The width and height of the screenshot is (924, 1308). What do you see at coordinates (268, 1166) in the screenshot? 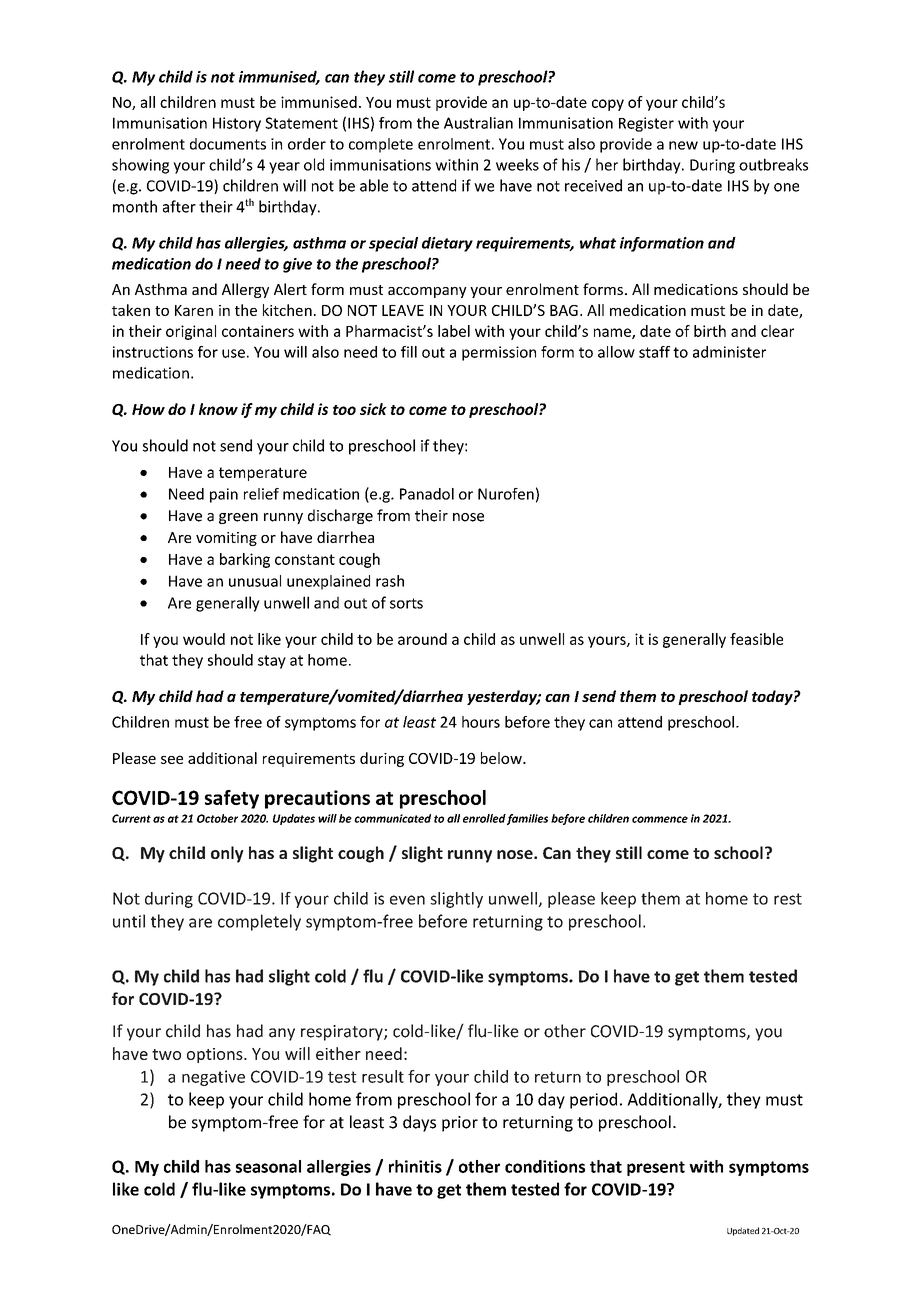
I see `seasonal` at bounding box center [268, 1166].
